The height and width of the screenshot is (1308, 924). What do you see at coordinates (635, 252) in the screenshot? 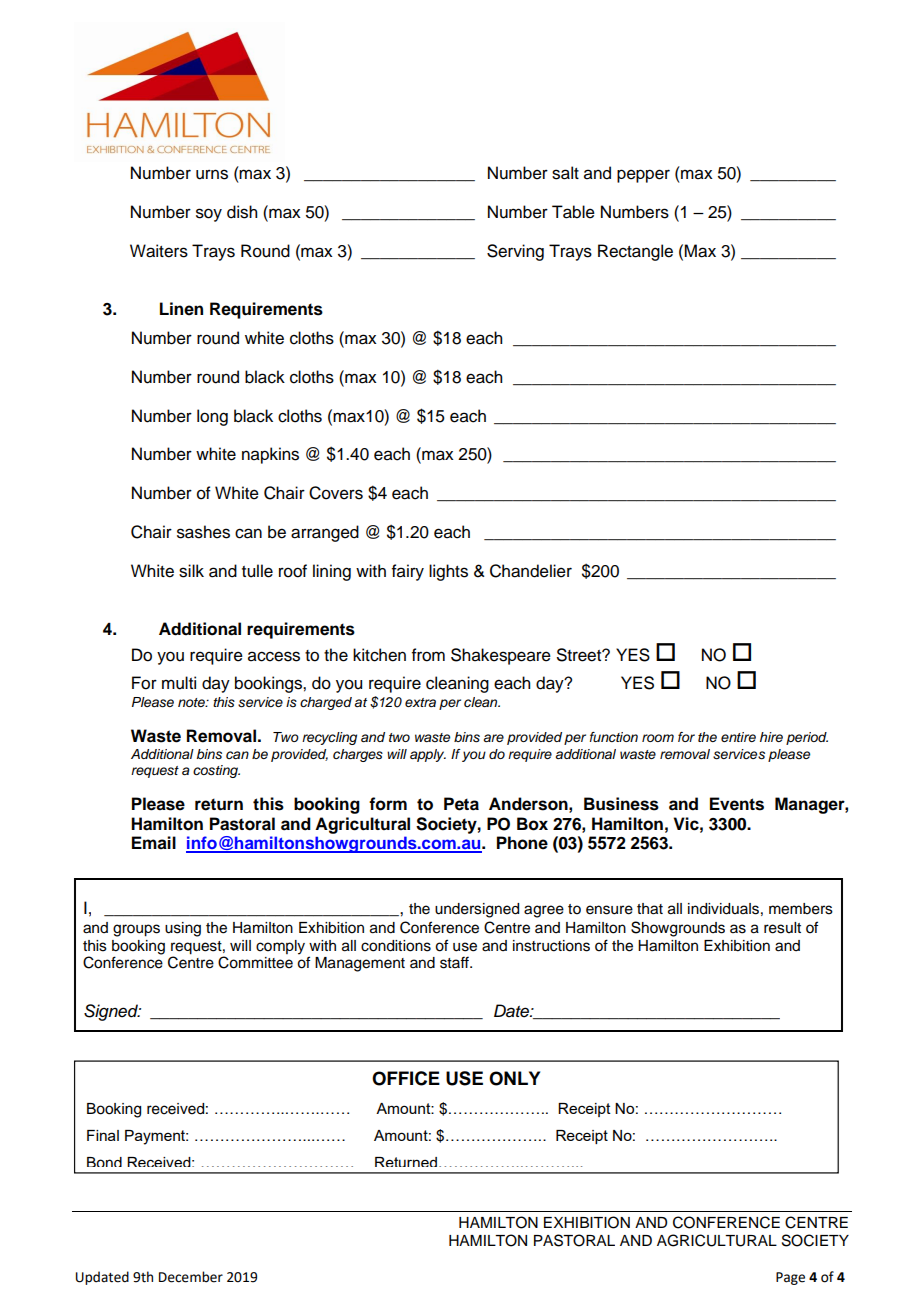
I see `Rectangle` at bounding box center [635, 252].
